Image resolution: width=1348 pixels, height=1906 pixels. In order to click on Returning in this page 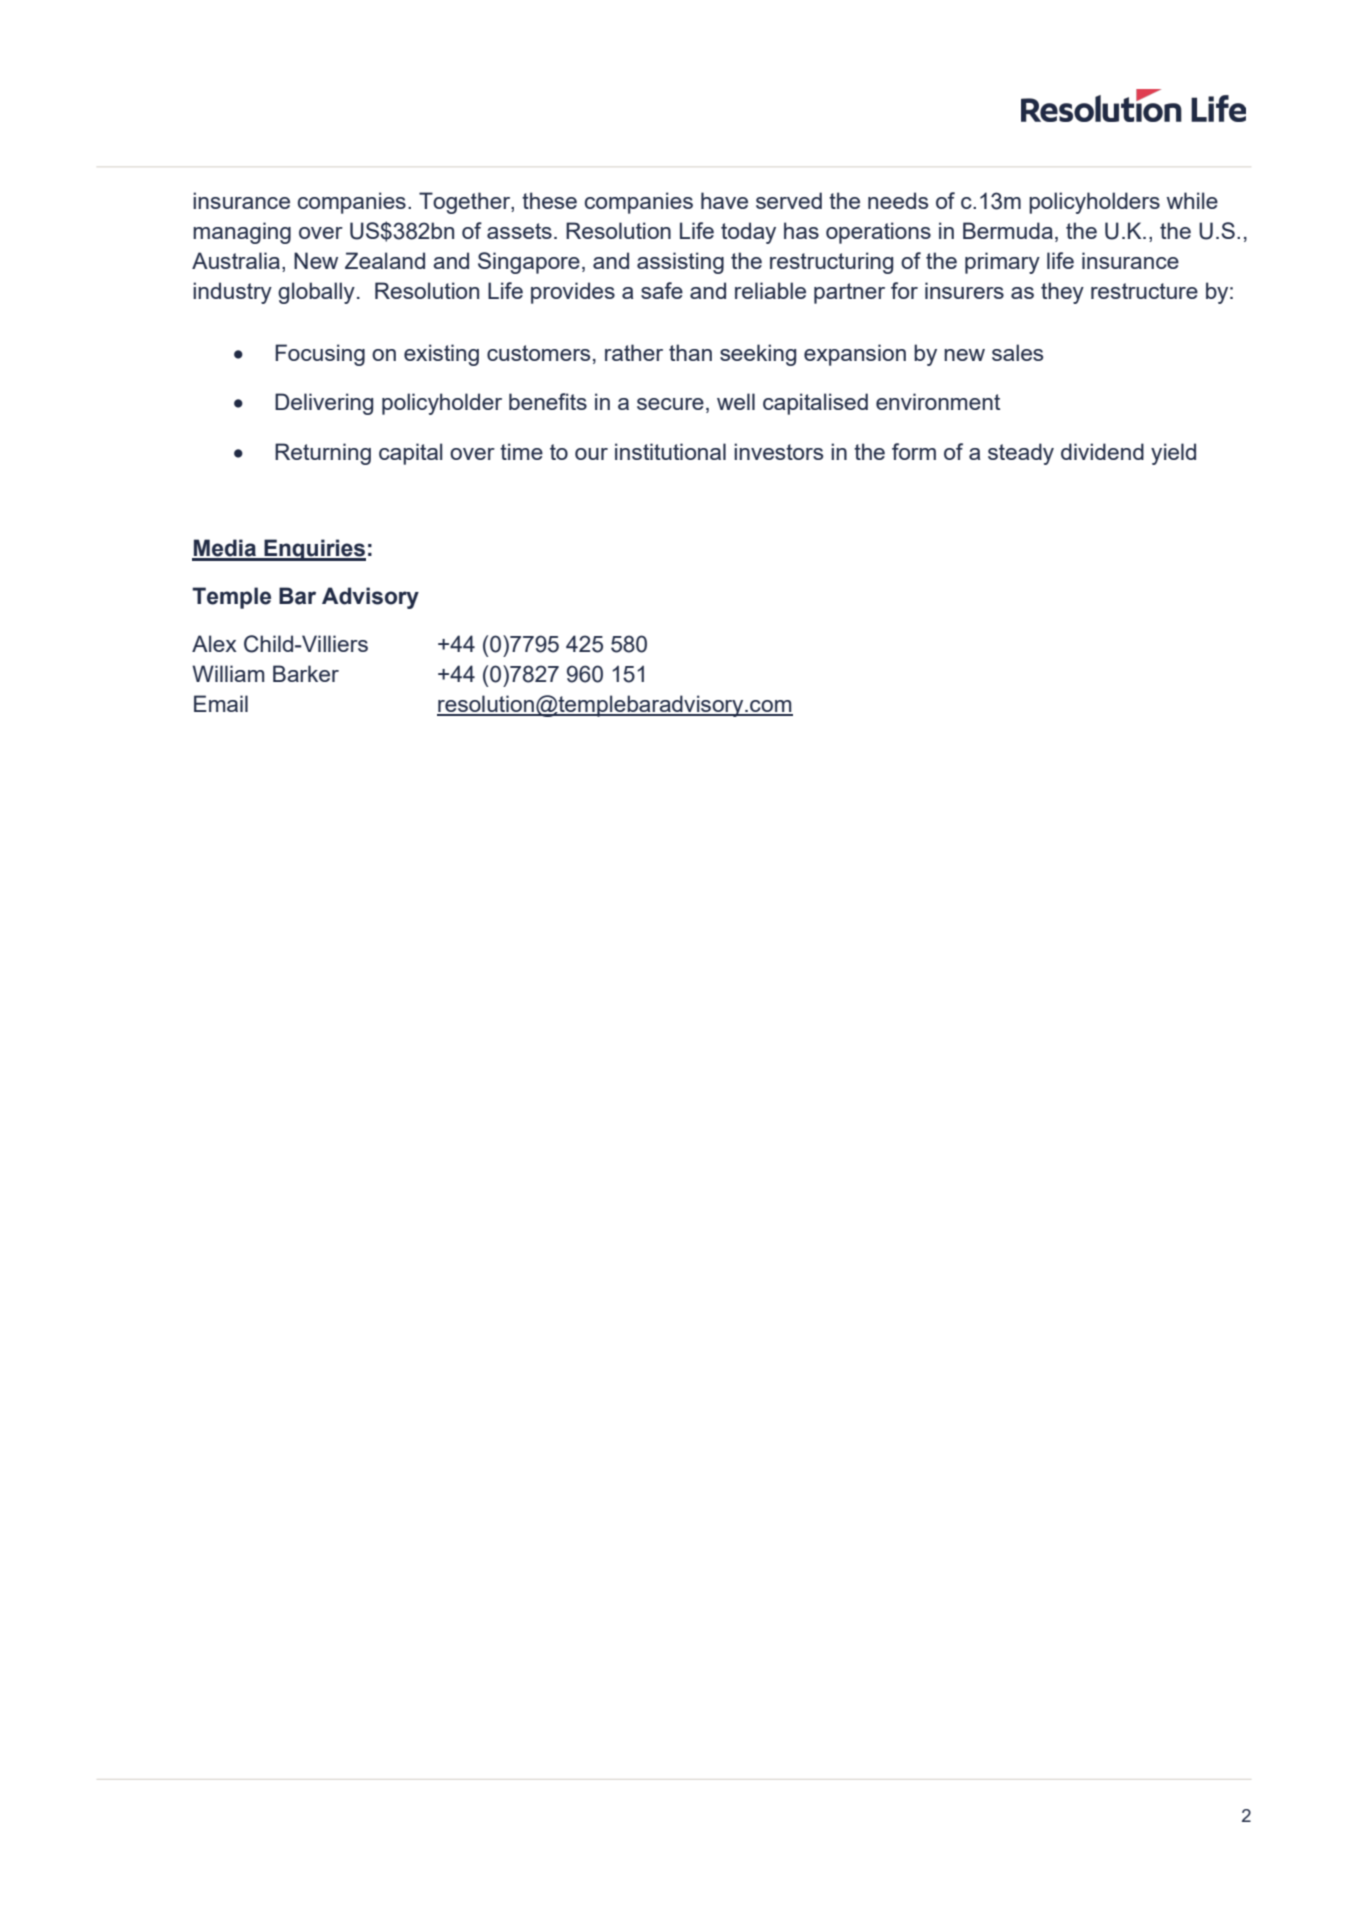, I will do `click(323, 454)`.
